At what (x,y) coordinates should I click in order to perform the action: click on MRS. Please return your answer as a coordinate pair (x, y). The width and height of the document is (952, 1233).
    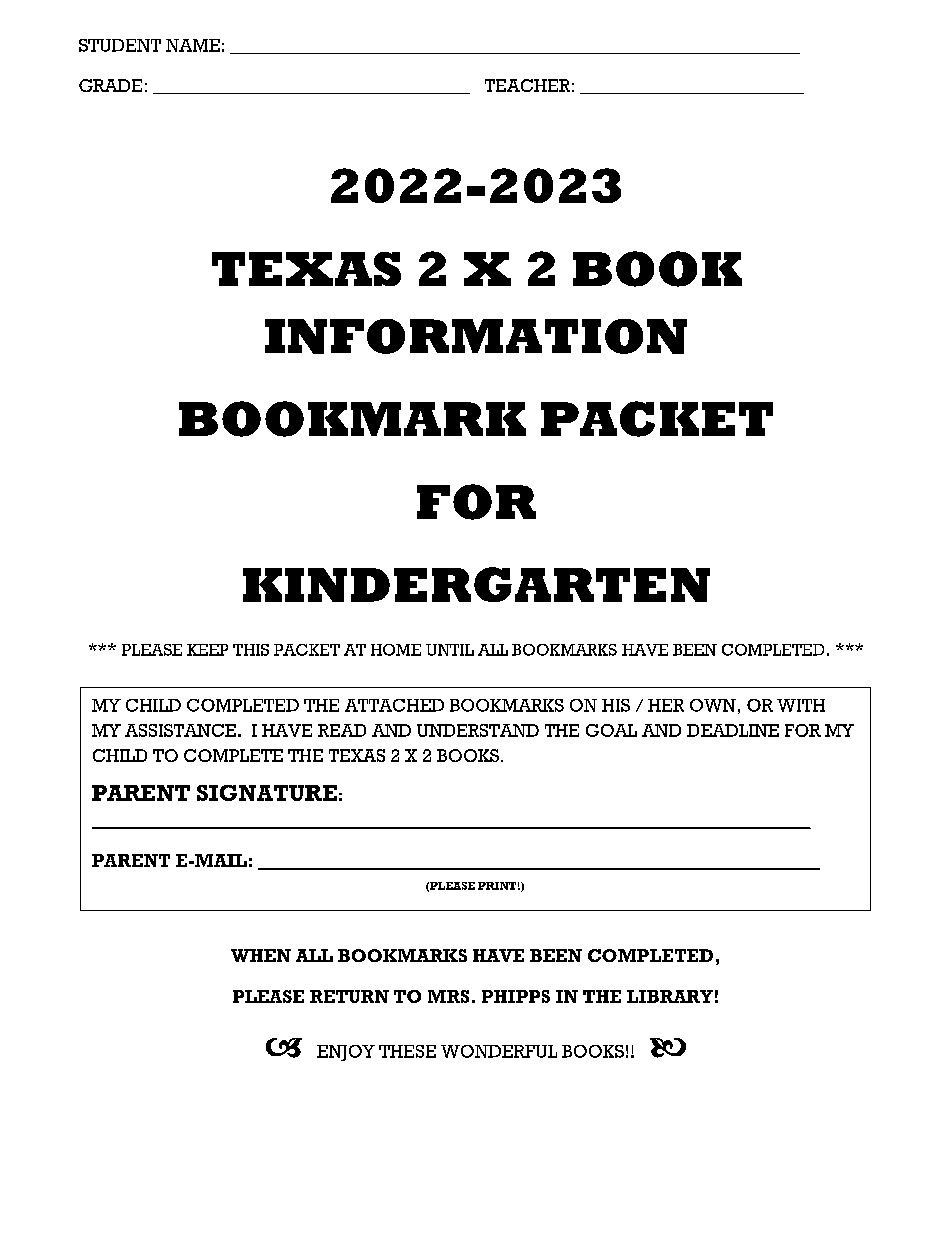
    Looking at the image, I should click on (448, 996).
